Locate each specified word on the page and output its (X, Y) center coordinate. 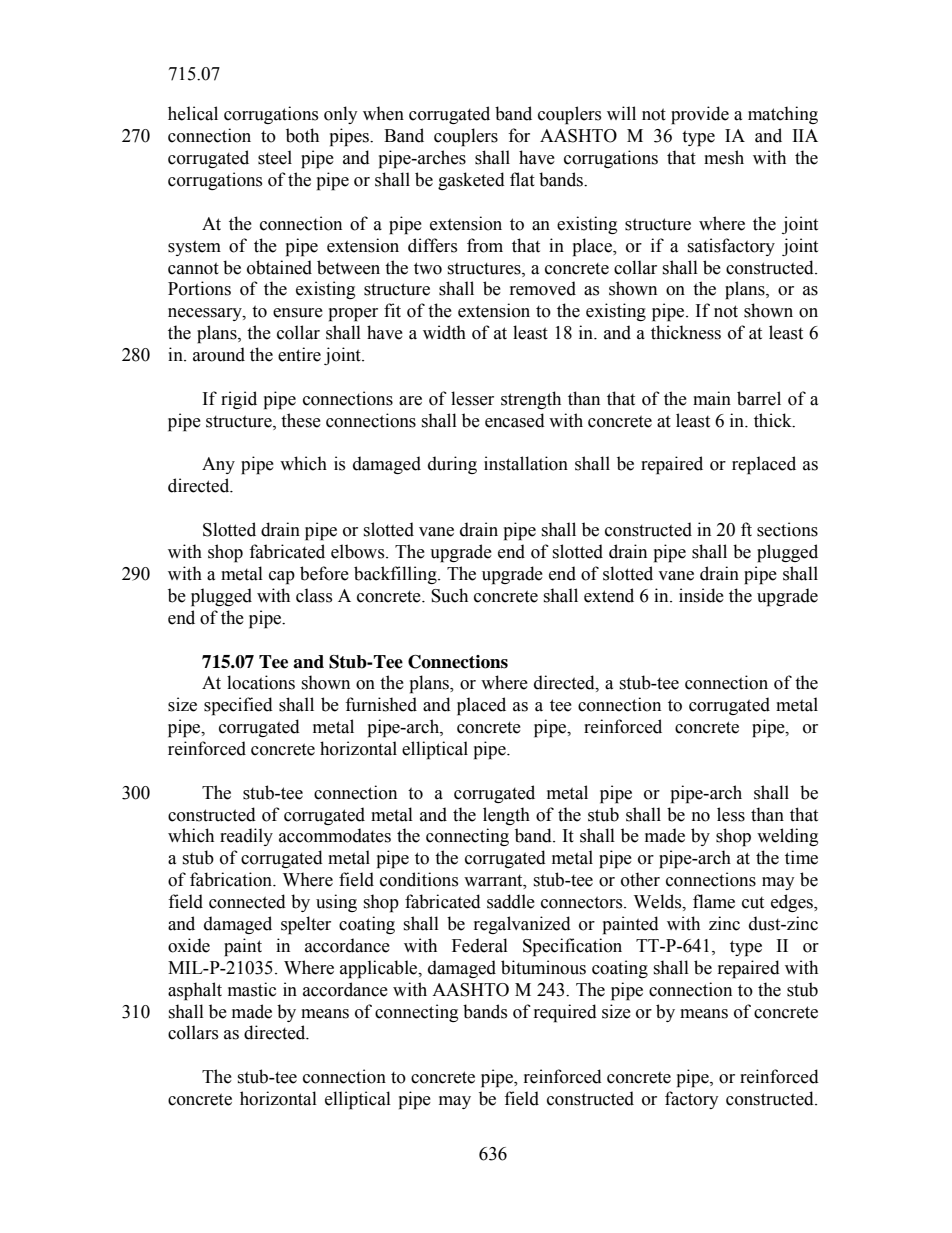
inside (701, 595)
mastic (252, 989)
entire (299, 354)
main (712, 398)
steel (275, 157)
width (444, 332)
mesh (724, 157)
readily (246, 837)
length (506, 816)
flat (522, 179)
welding (787, 837)
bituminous (543, 967)
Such (449, 595)
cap (282, 578)
